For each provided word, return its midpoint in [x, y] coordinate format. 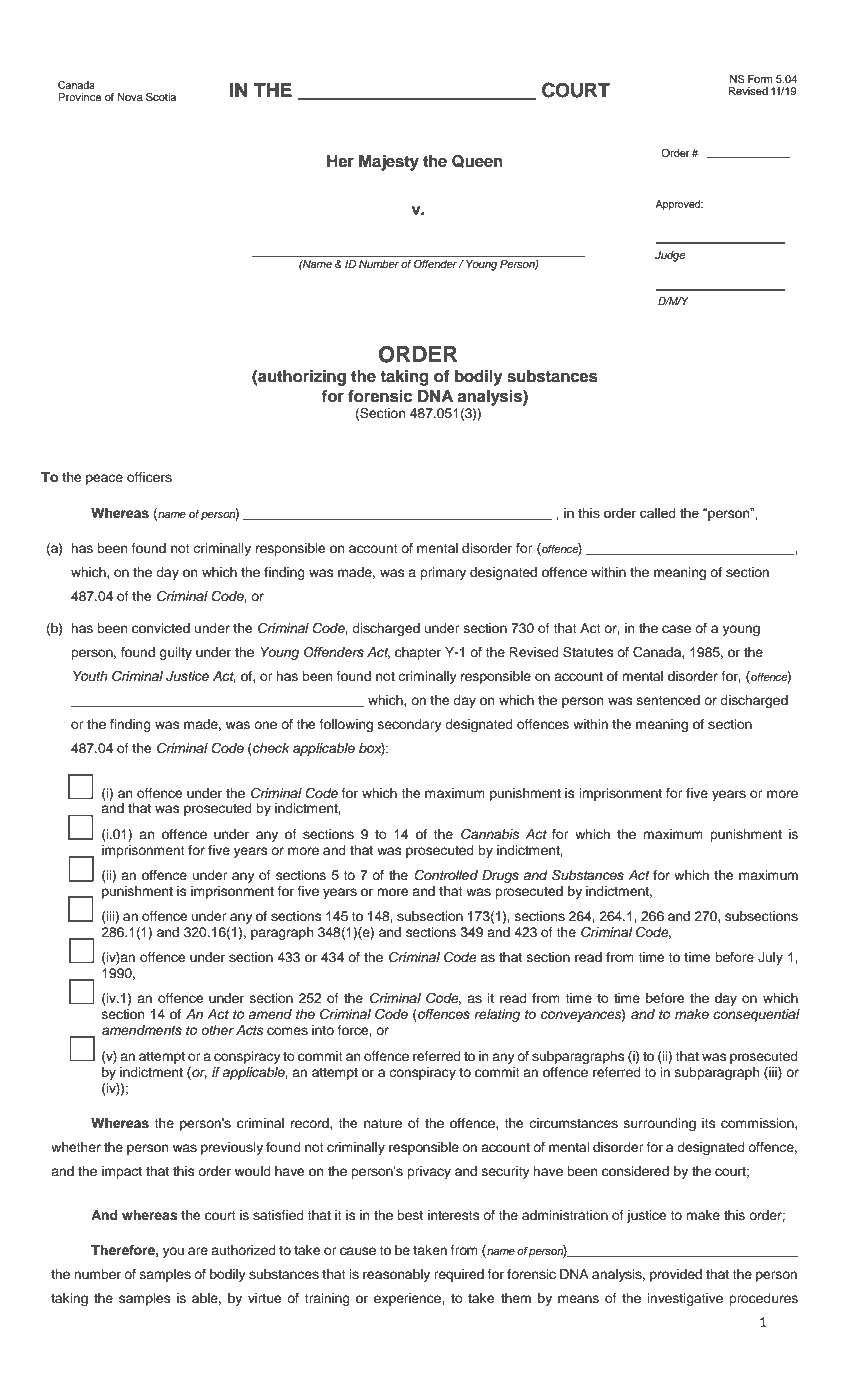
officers [149, 477]
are [198, 1251]
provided [676, 1275]
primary [443, 573]
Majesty [389, 163]
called [657, 513]
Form [760, 79]
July [770, 958]
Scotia [161, 97]
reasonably [396, 1275]
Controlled [446, 875]
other [217, 1030]
